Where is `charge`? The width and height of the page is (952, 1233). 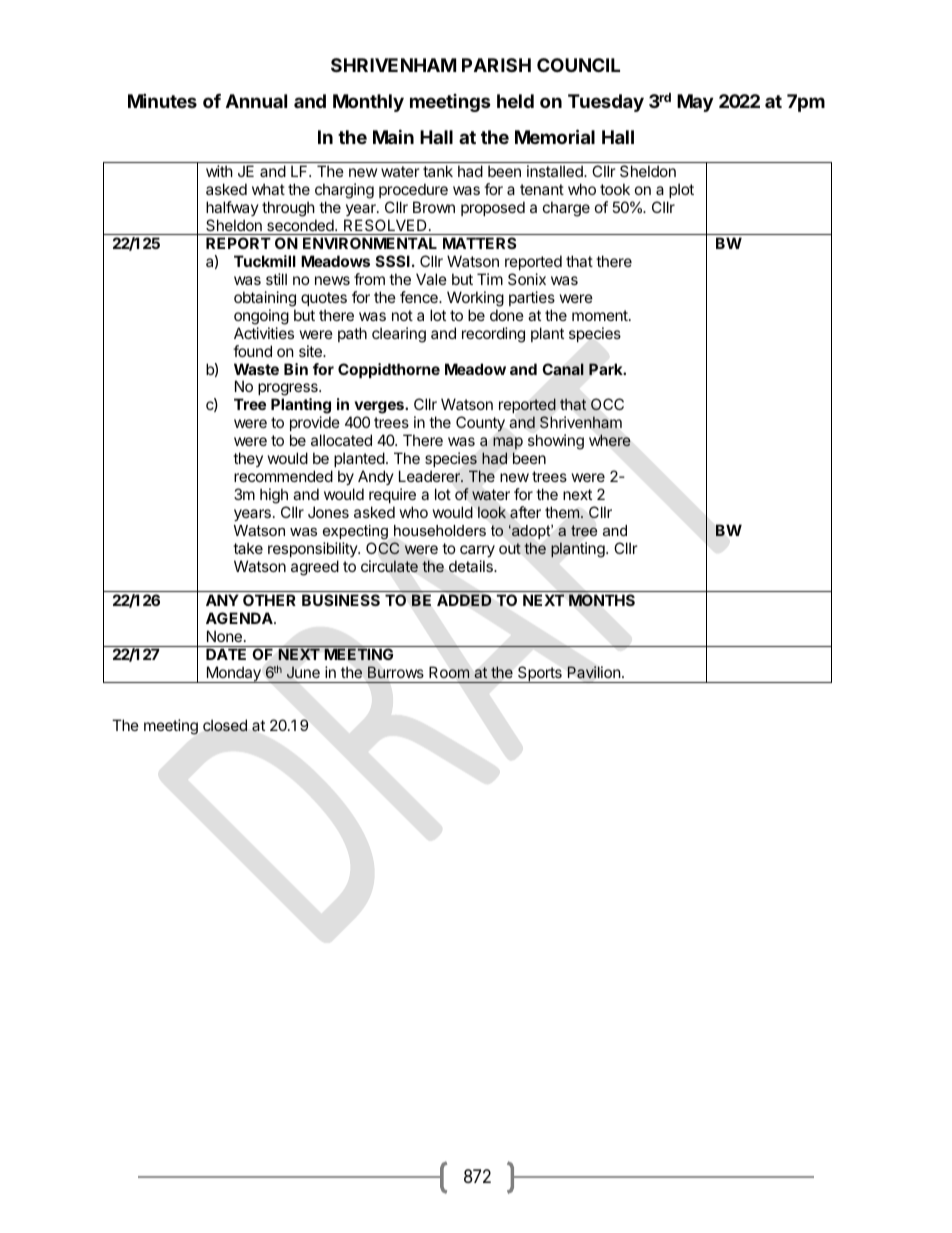 charge is located at coordinates (566, 209).
